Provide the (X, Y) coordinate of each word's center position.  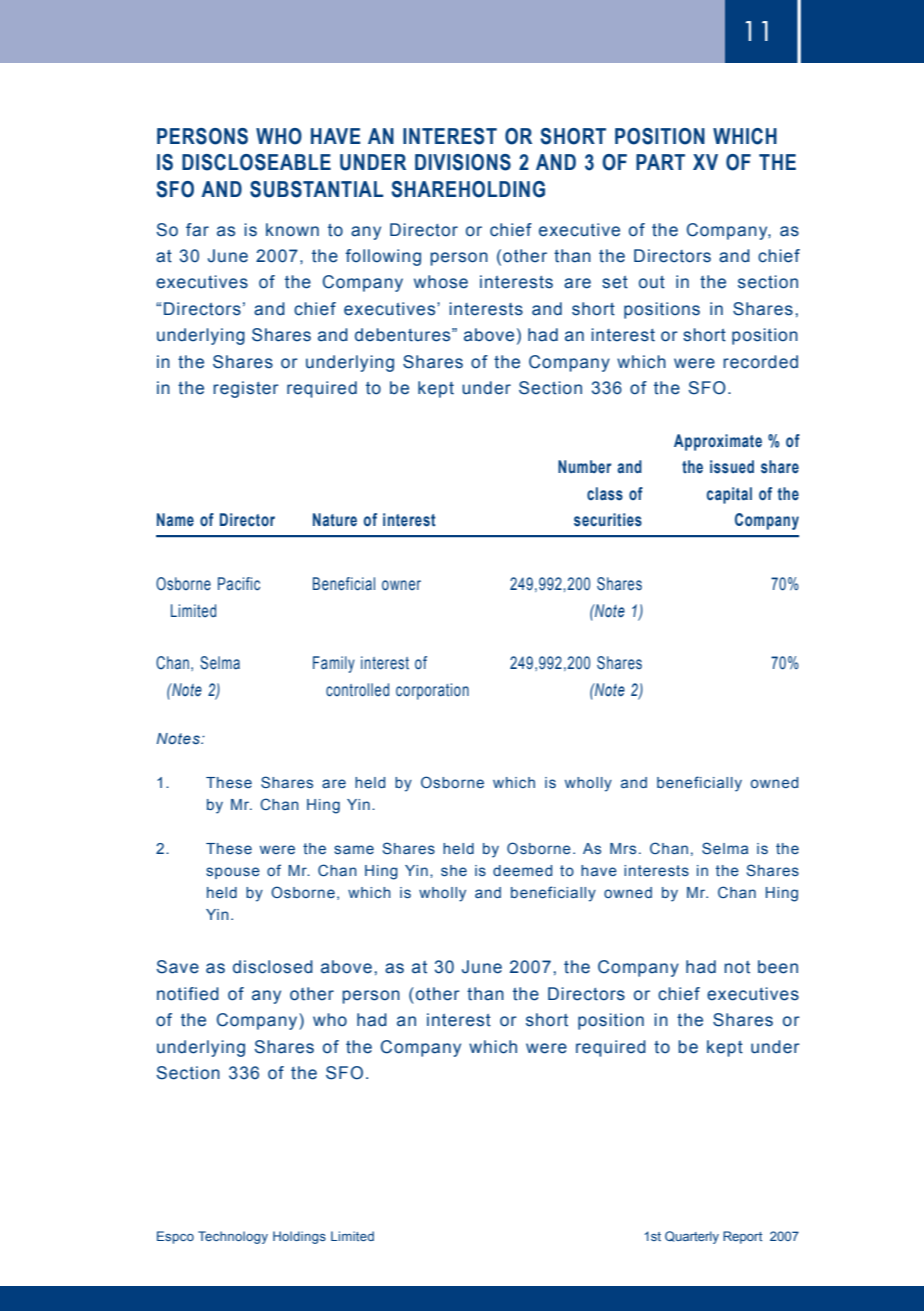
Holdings (299, 1237)
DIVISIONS (463, 162)
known (292, 230)
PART (660, 162)
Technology (233, 1237)
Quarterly (692, 1237)
